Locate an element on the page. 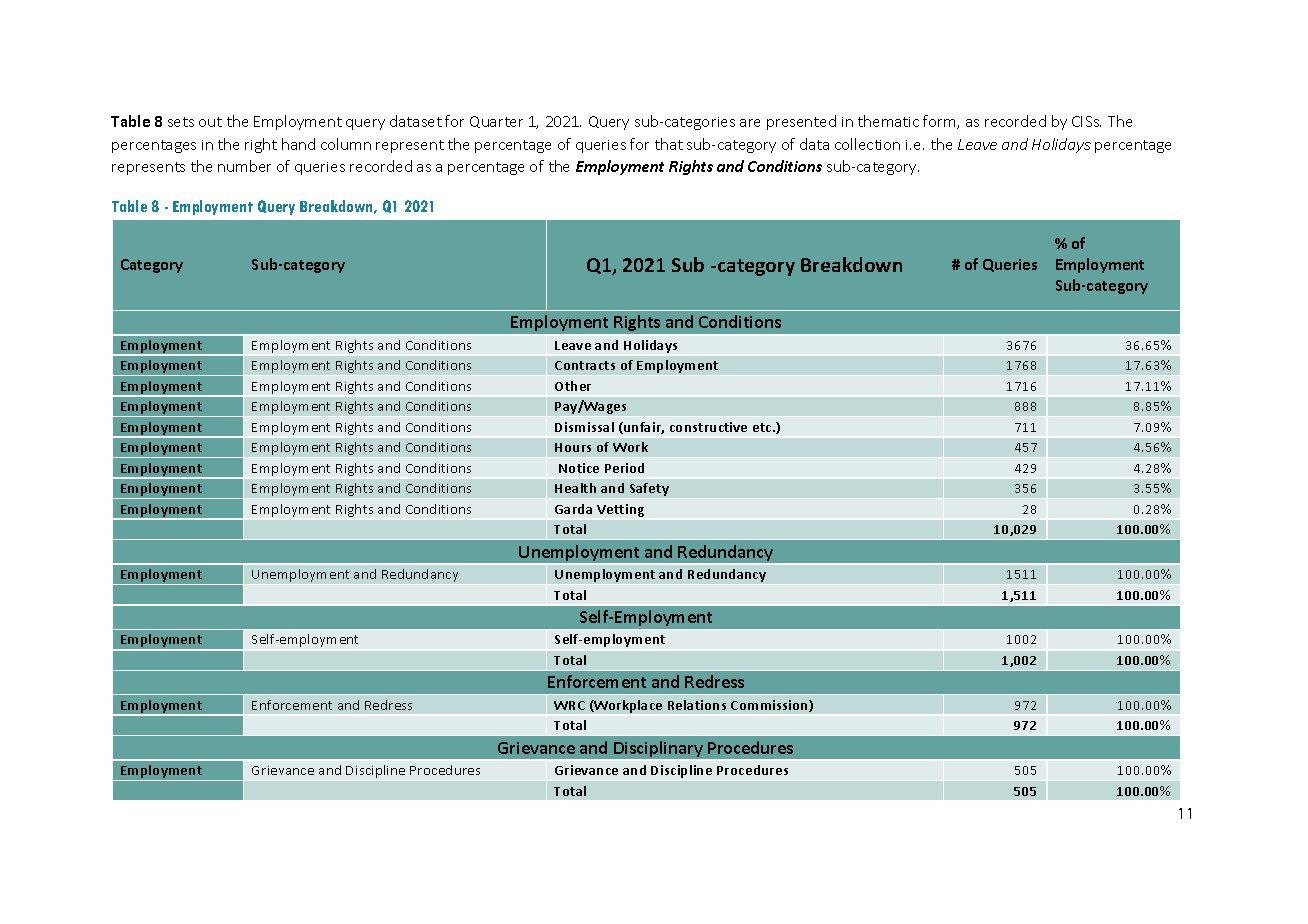 The image size is (1308, 924). presented is located at coordinates (801, 122).
